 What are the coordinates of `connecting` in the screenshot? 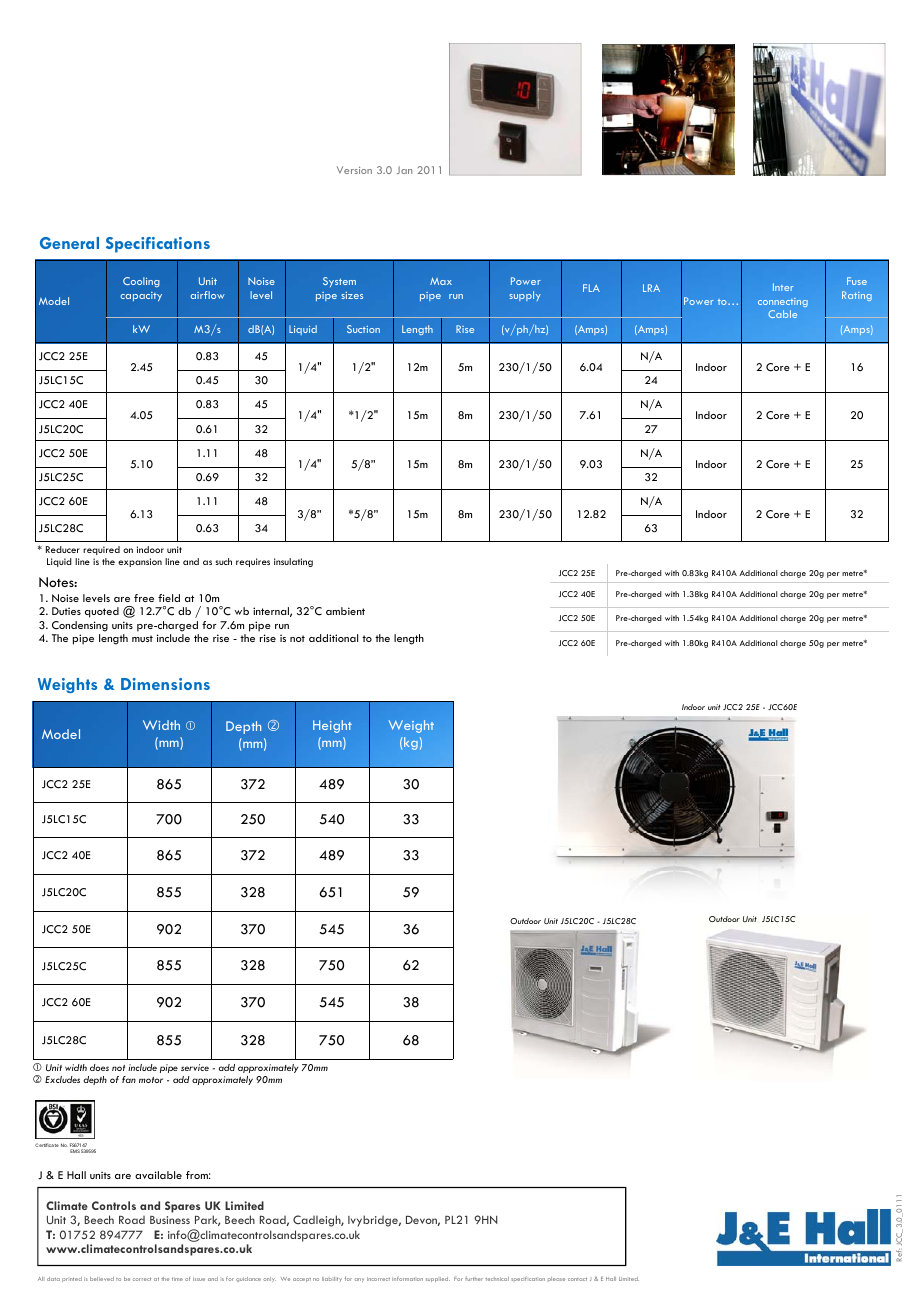 It's located at (783, 302).
